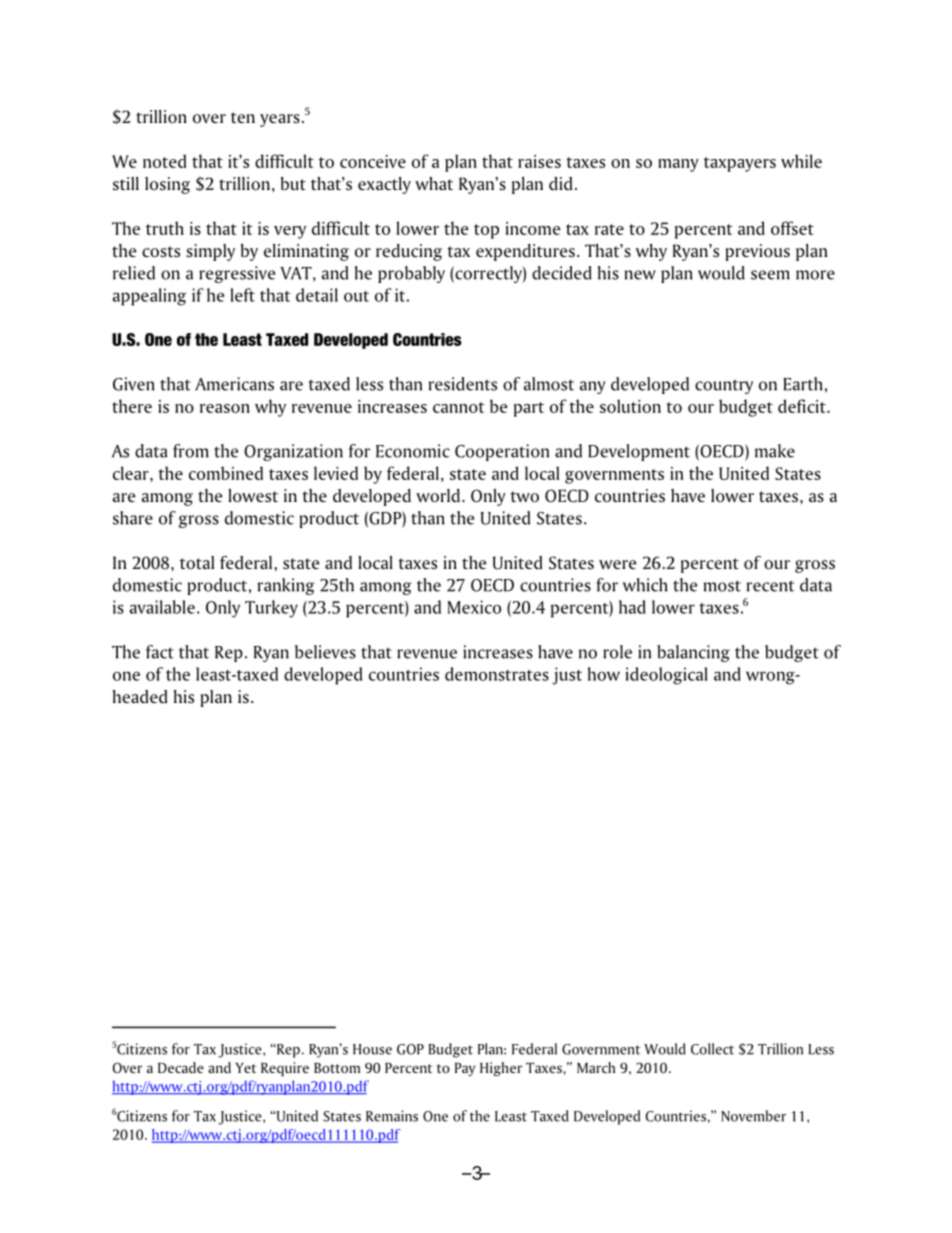  I want to click on Mexico, so click(474, 607).
